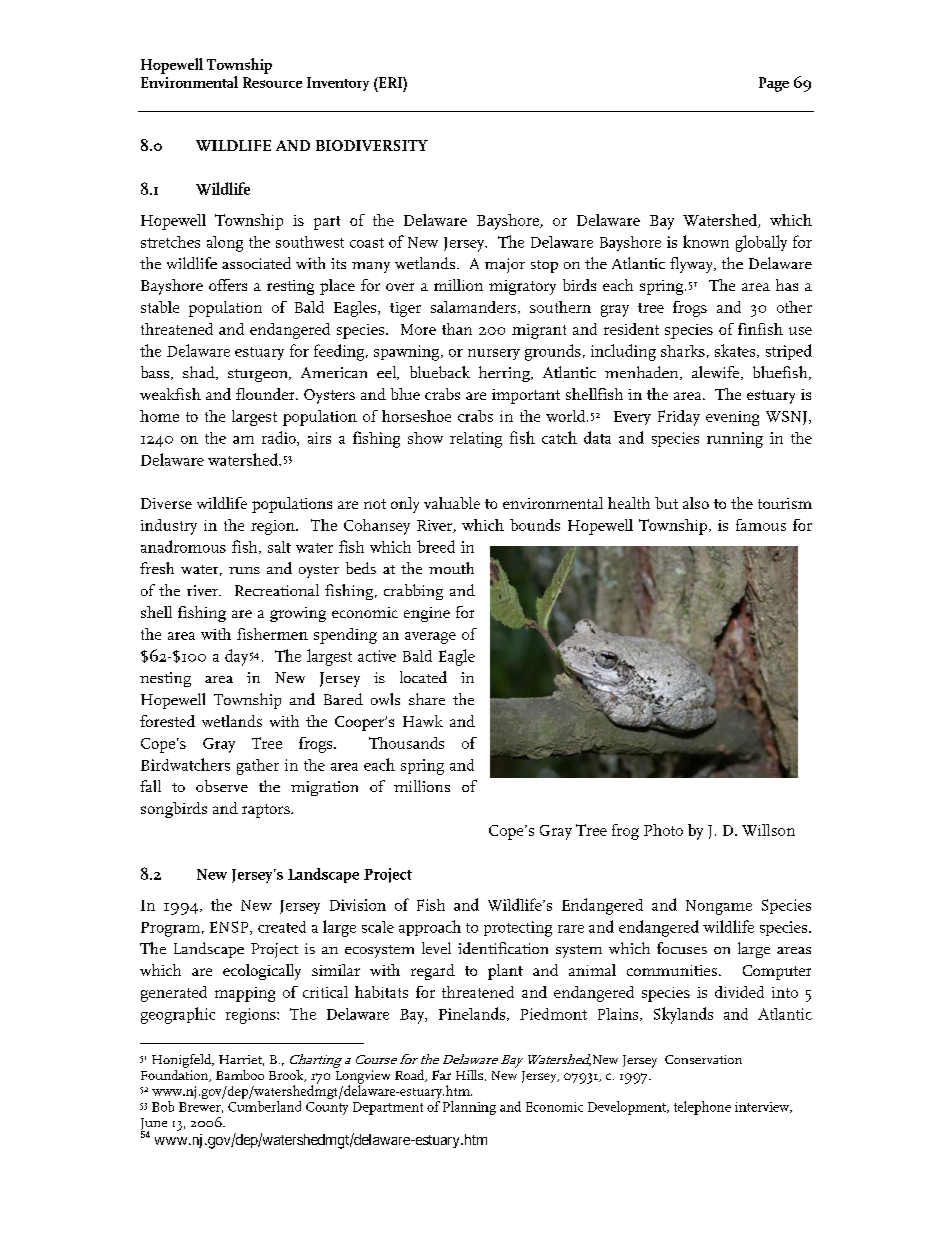 The image size is (952, 1233). Describe the element at coordinates (372, 145) in the image. I see `BIODIVERSITY` at that location.
